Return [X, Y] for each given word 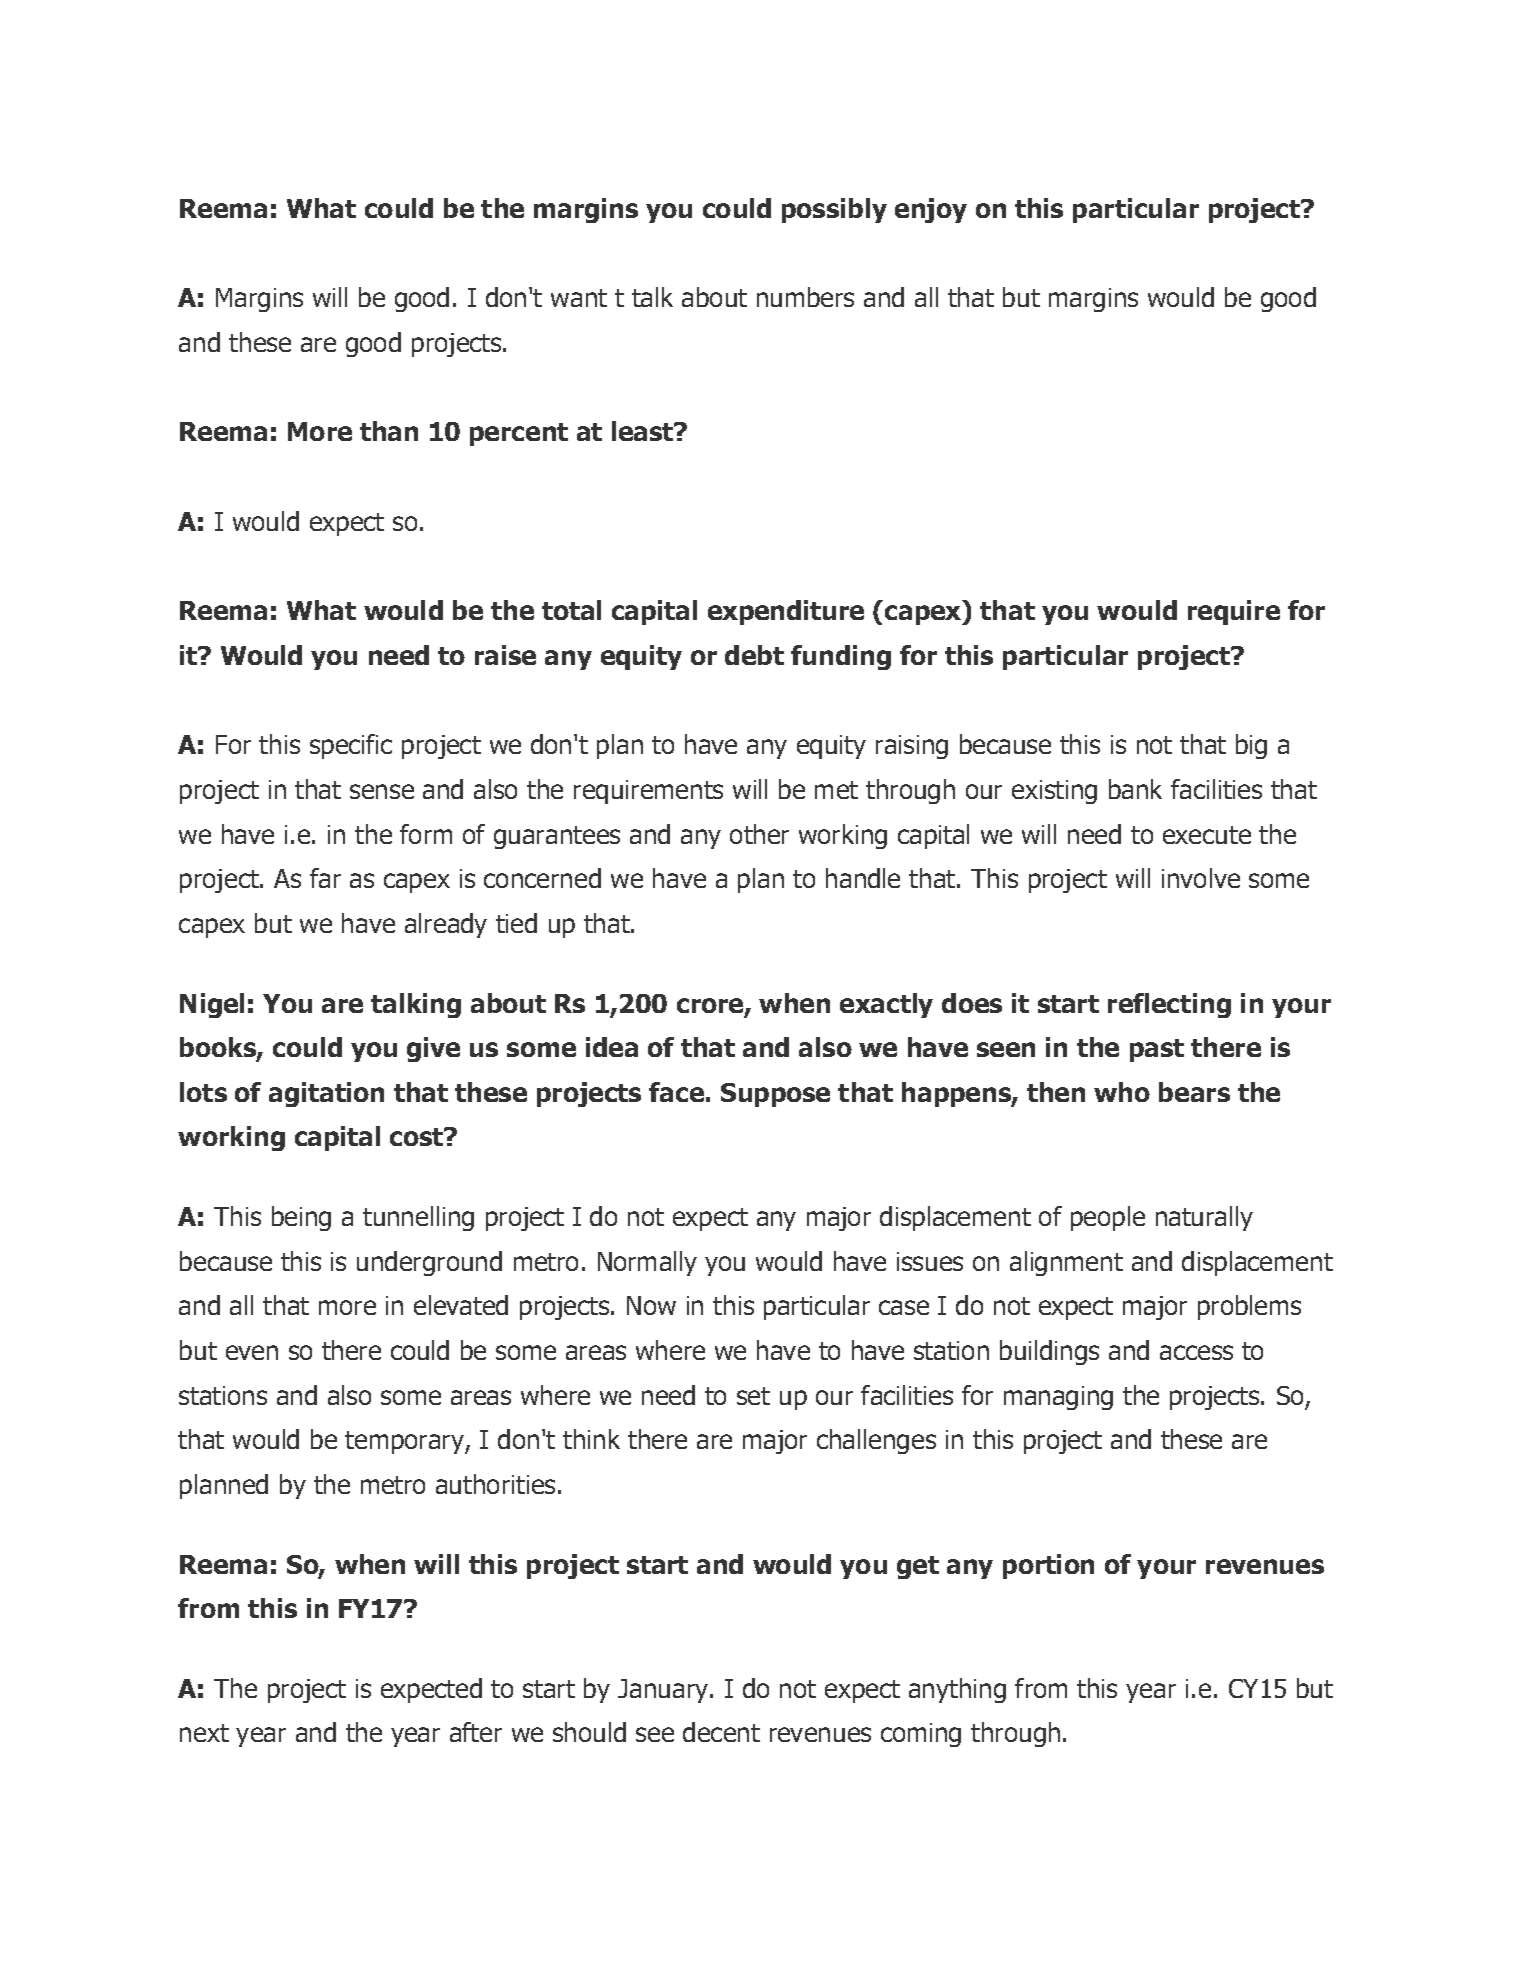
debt [754, 655]
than [389, 431]
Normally [647, 1263]
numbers [805, 297]
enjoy [931, 210]
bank [1135, 789]
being [301, 1218]
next [204, 1733]
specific [351, 746]
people [1108, 1218]
